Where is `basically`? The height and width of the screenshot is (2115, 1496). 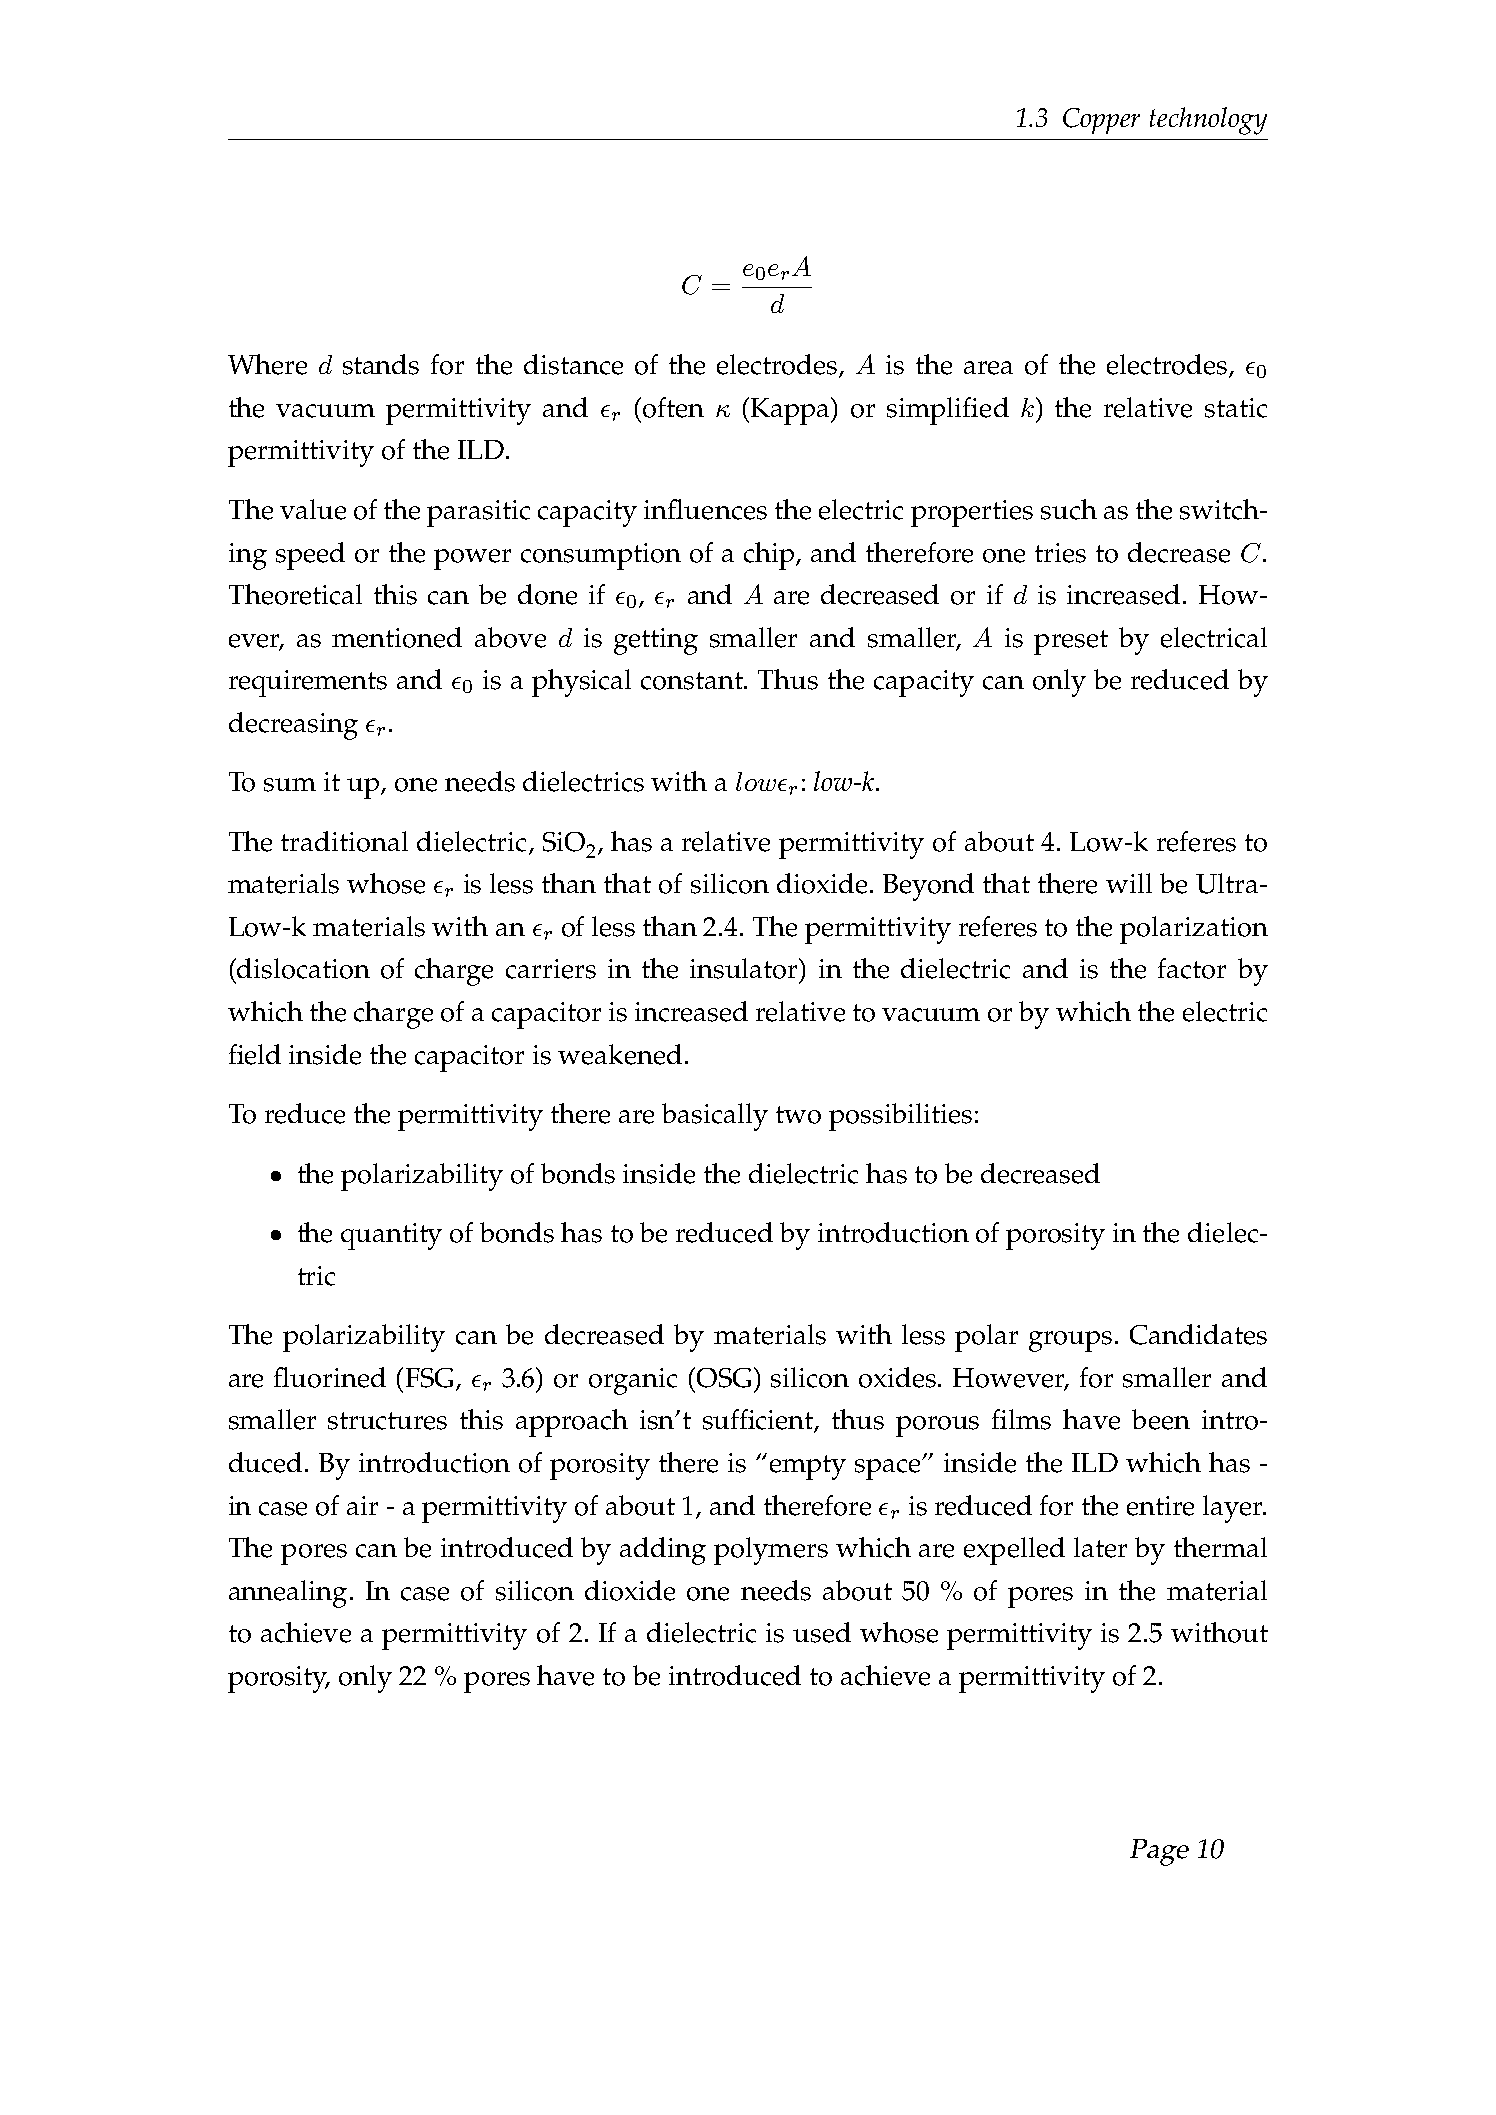 basically is located at coordinates (715, 1117).
